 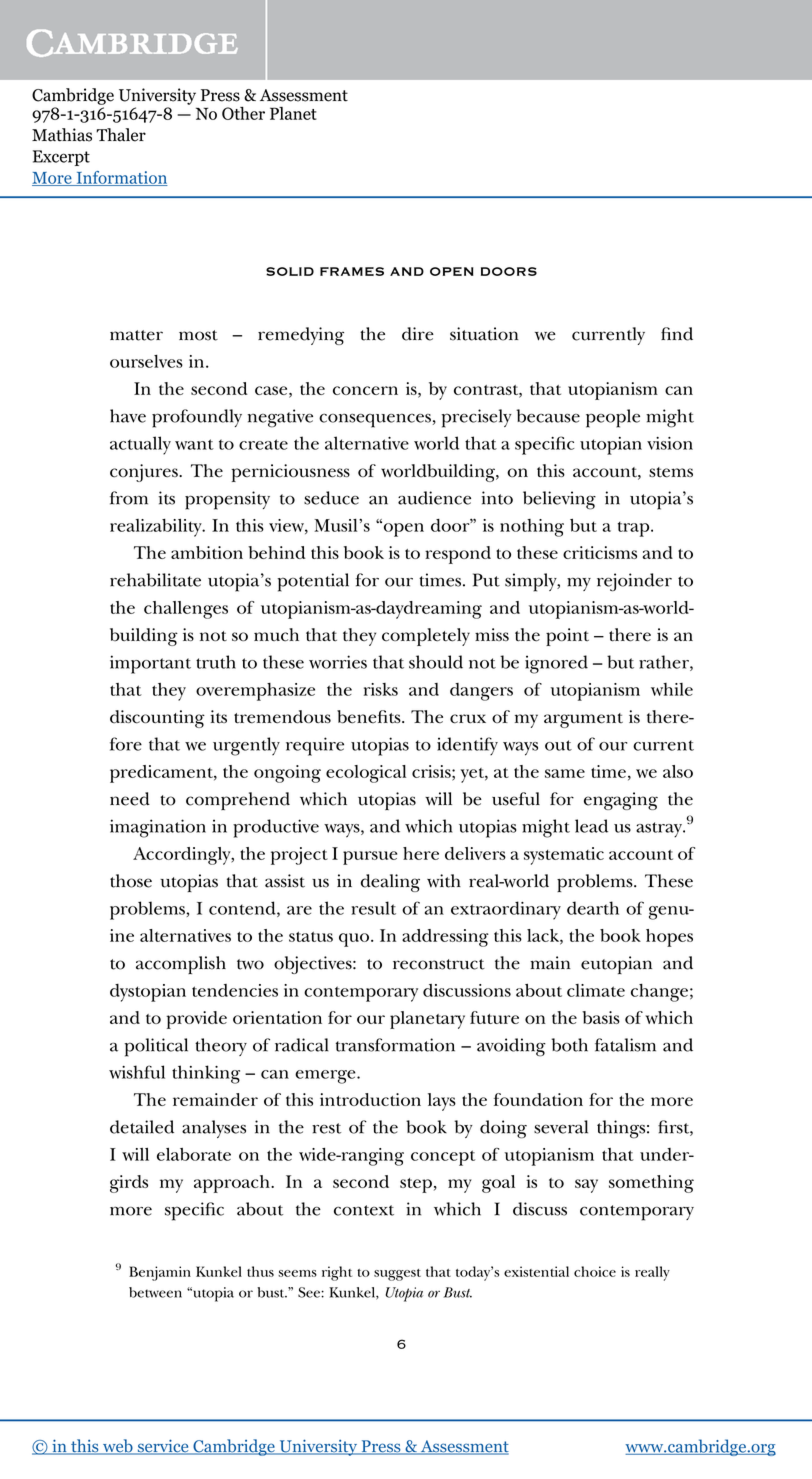 What do you see at coordinates (567, 637) in the screenshot?
I see `point` at bounding box center [567, 637].
